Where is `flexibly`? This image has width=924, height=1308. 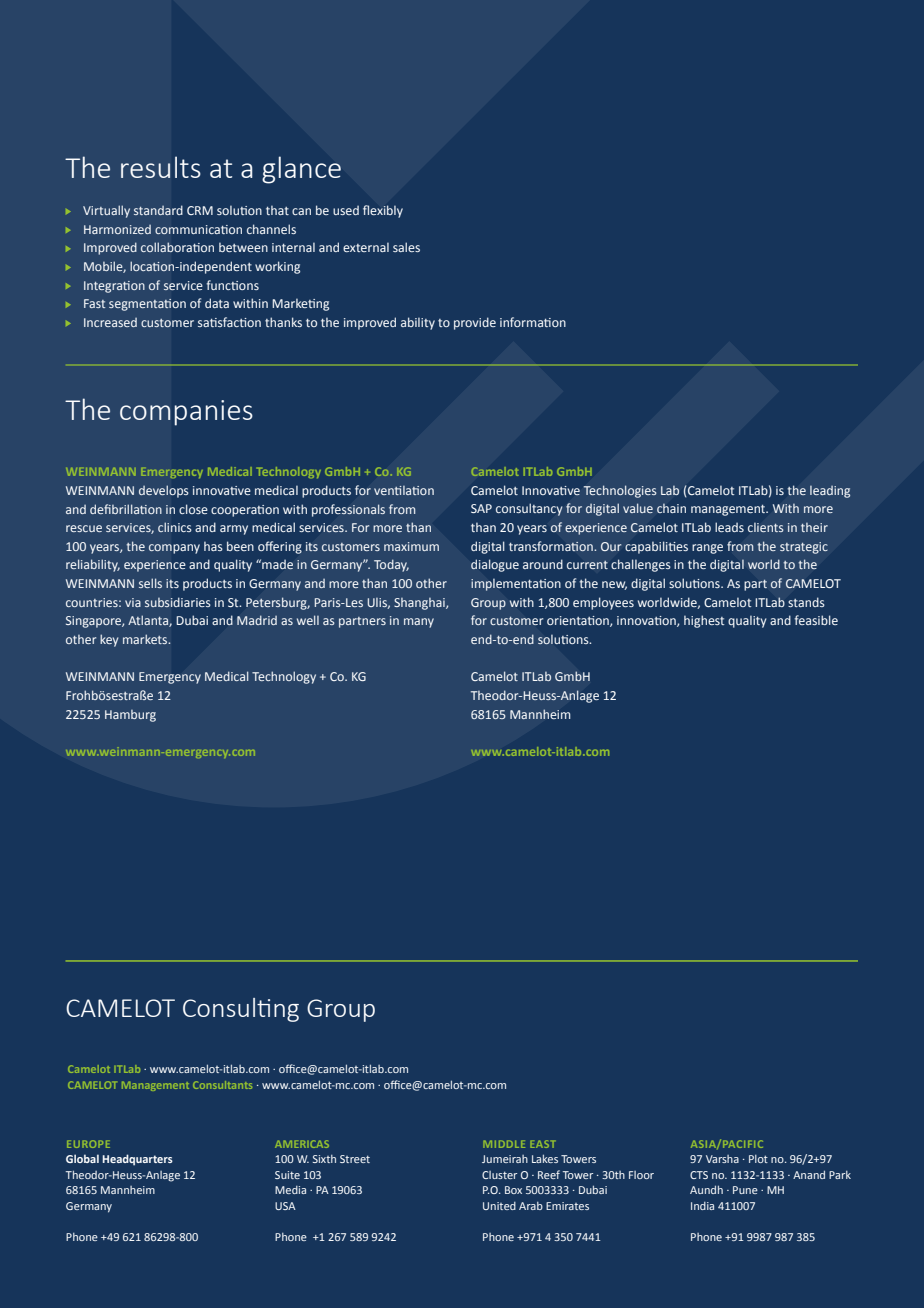 flexibly is located at coordinates (383, 211).
